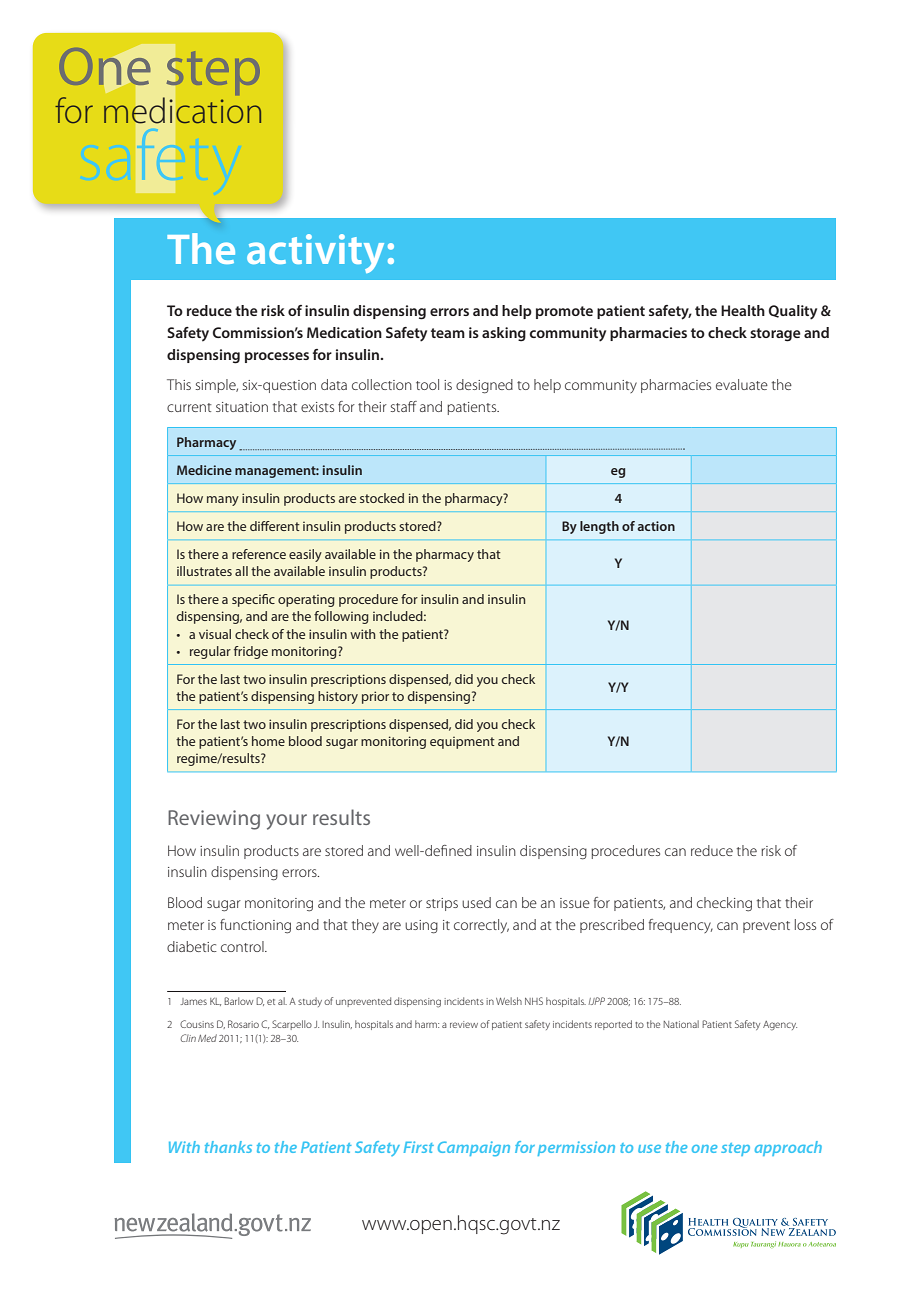 This screenshot has width=924, height=1308. Describe the element at coordinates (228, 1147) in the screenshot. I see `thanks` at that location.
